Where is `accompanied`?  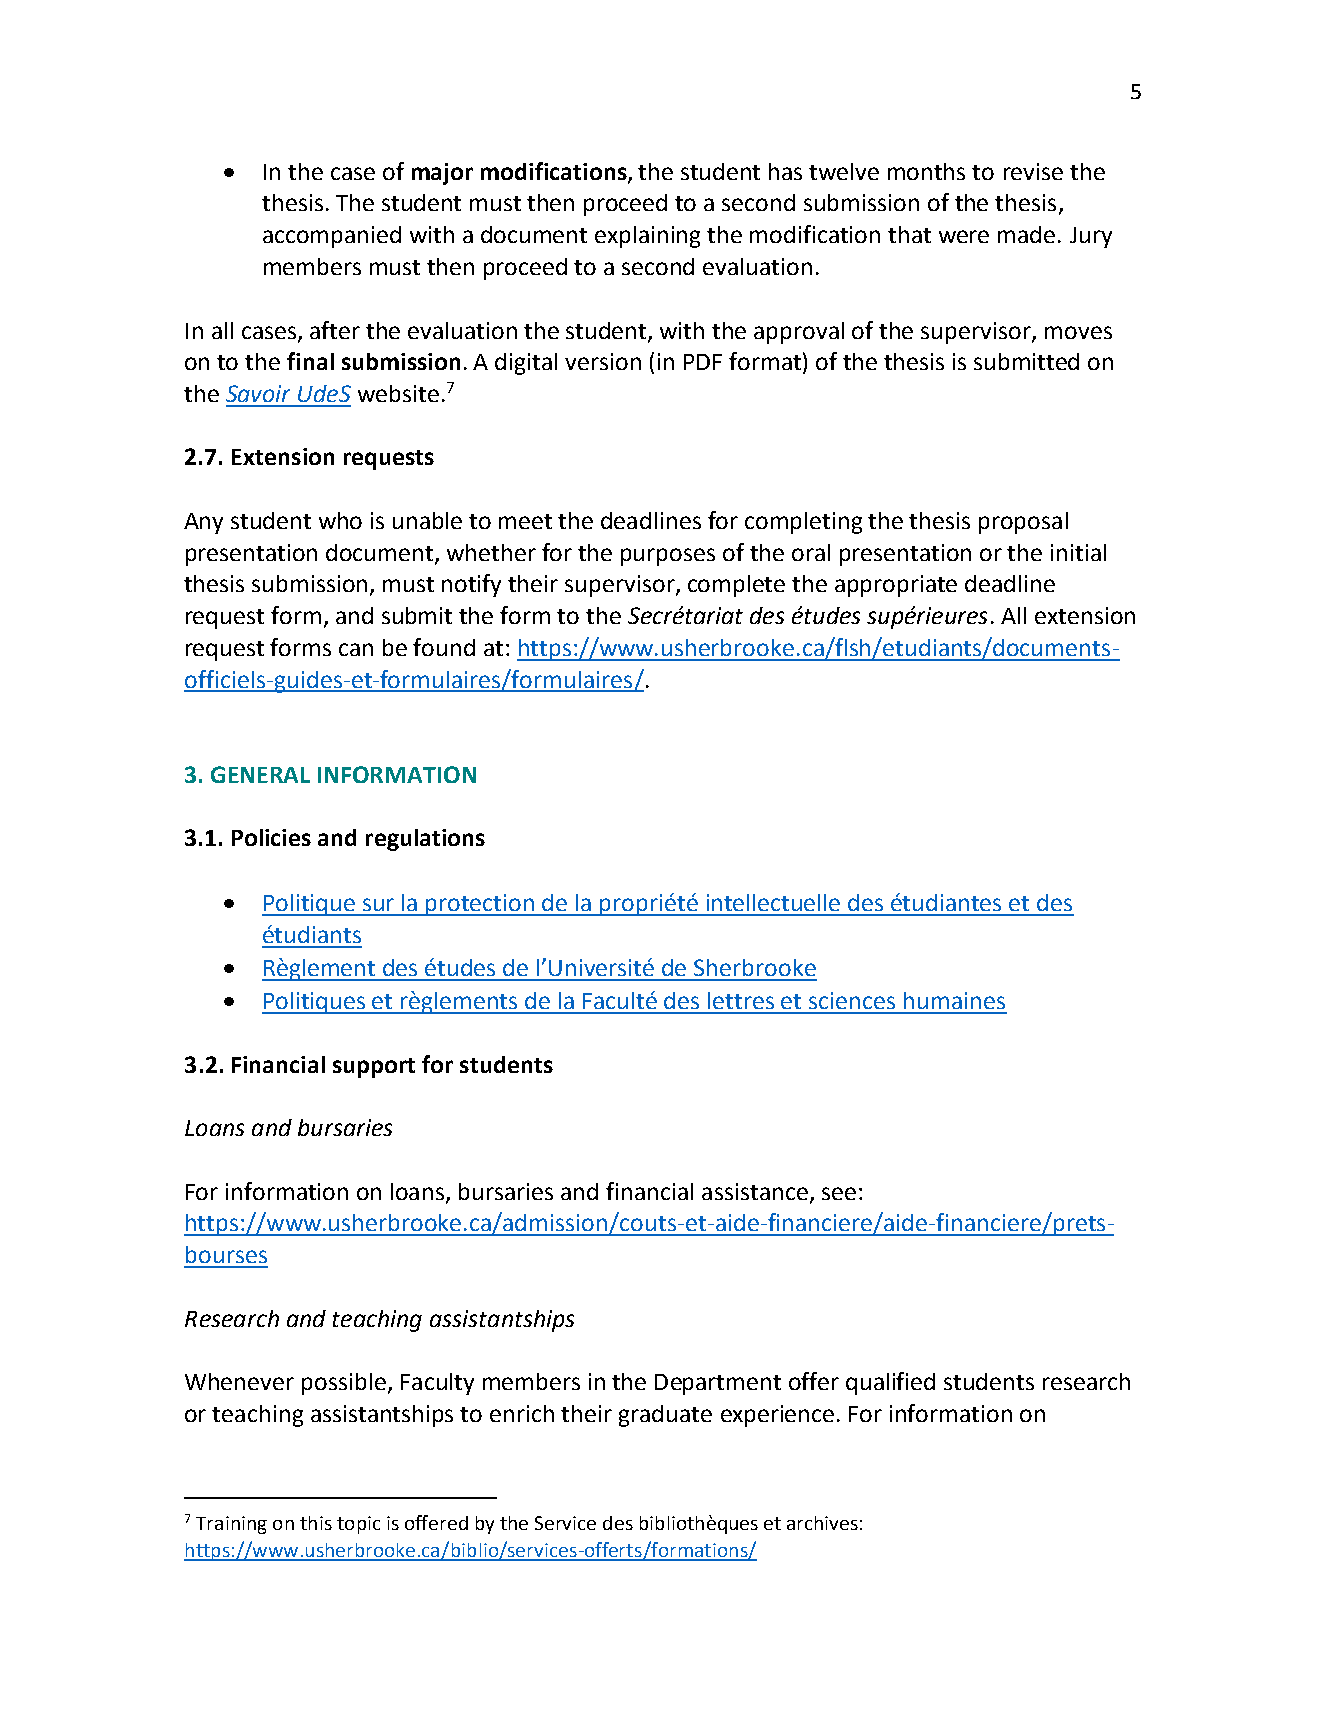 accompanied is located at coordinates (332, 237).
